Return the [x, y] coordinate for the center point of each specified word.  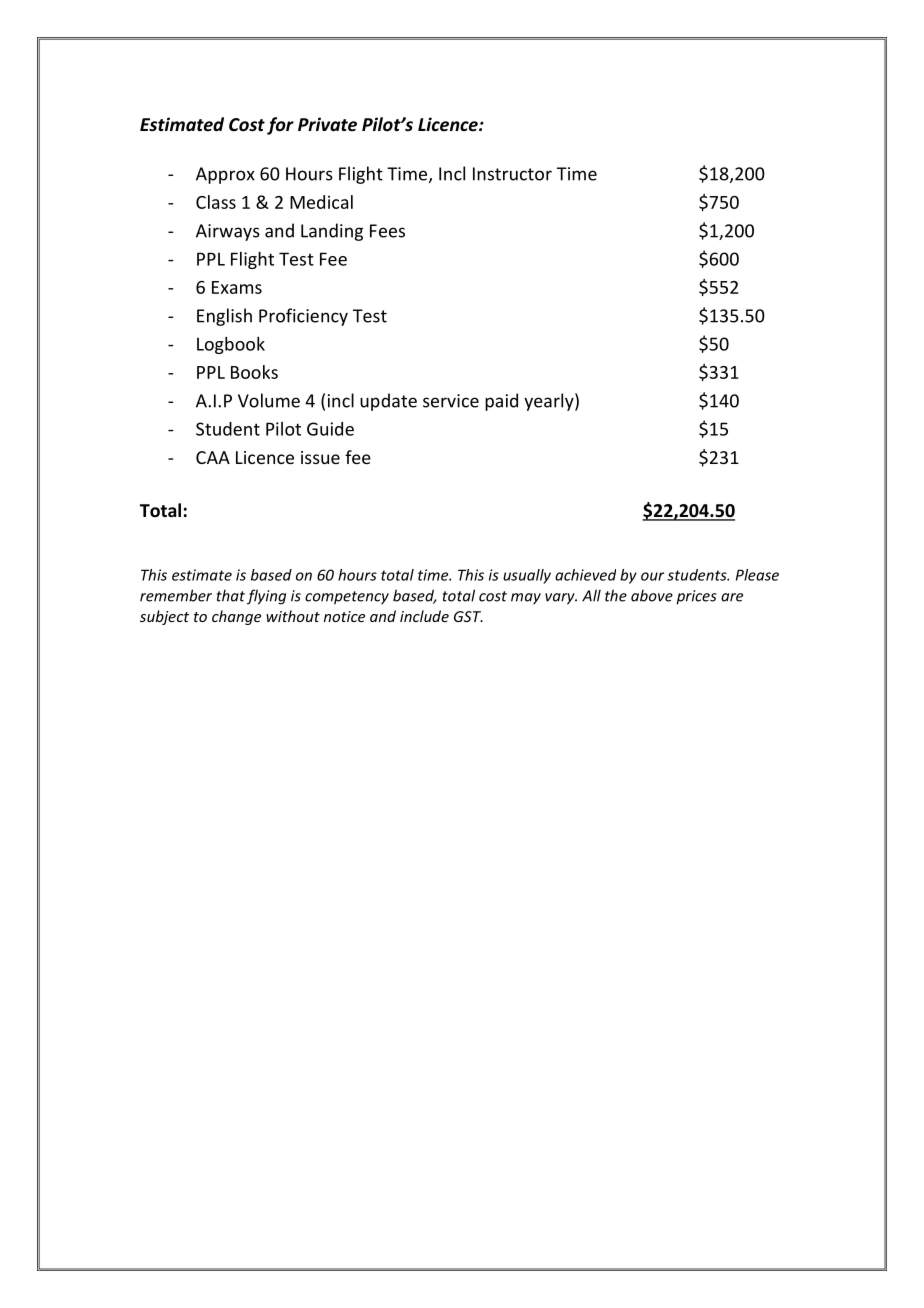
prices [696, 597]
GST [468, 616]
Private [327, 124]
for [280, 126]
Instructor [512, 174]
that [231, 595]
